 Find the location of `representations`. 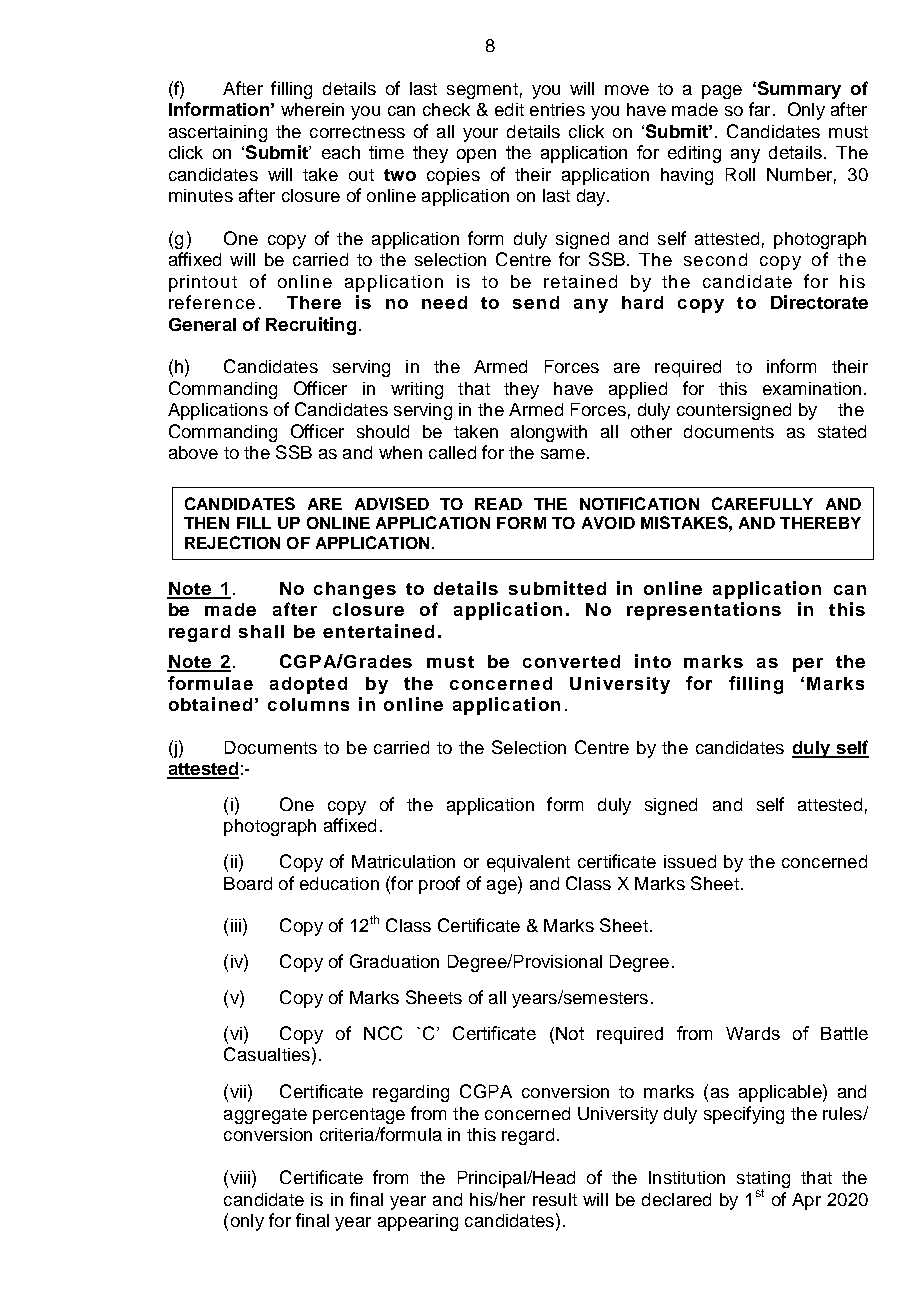

representations is located at coordinates (704, 611).
